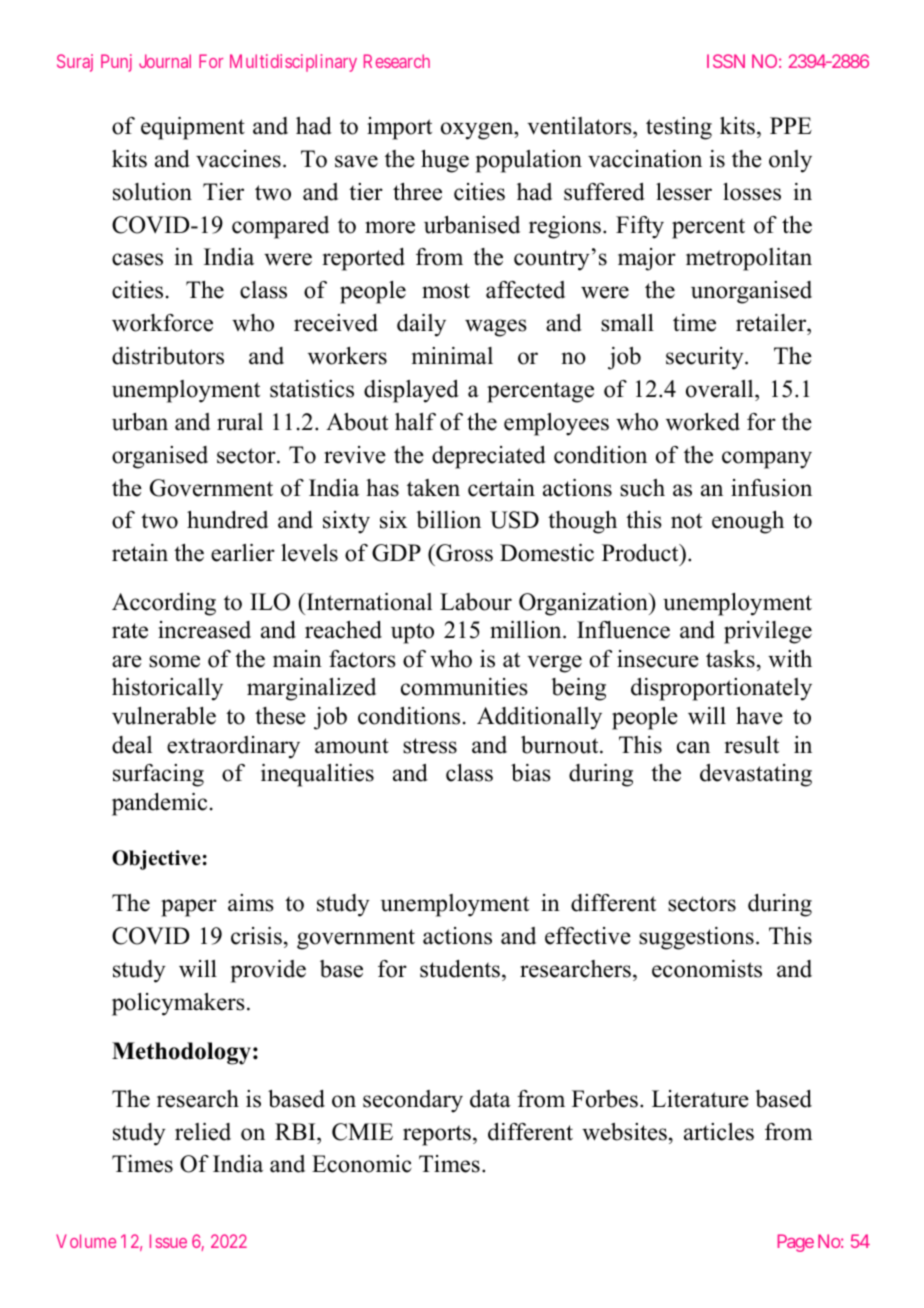 The width and height of the screenshot is (924, 1308). I want to click on Journal, so click(165, 61).
